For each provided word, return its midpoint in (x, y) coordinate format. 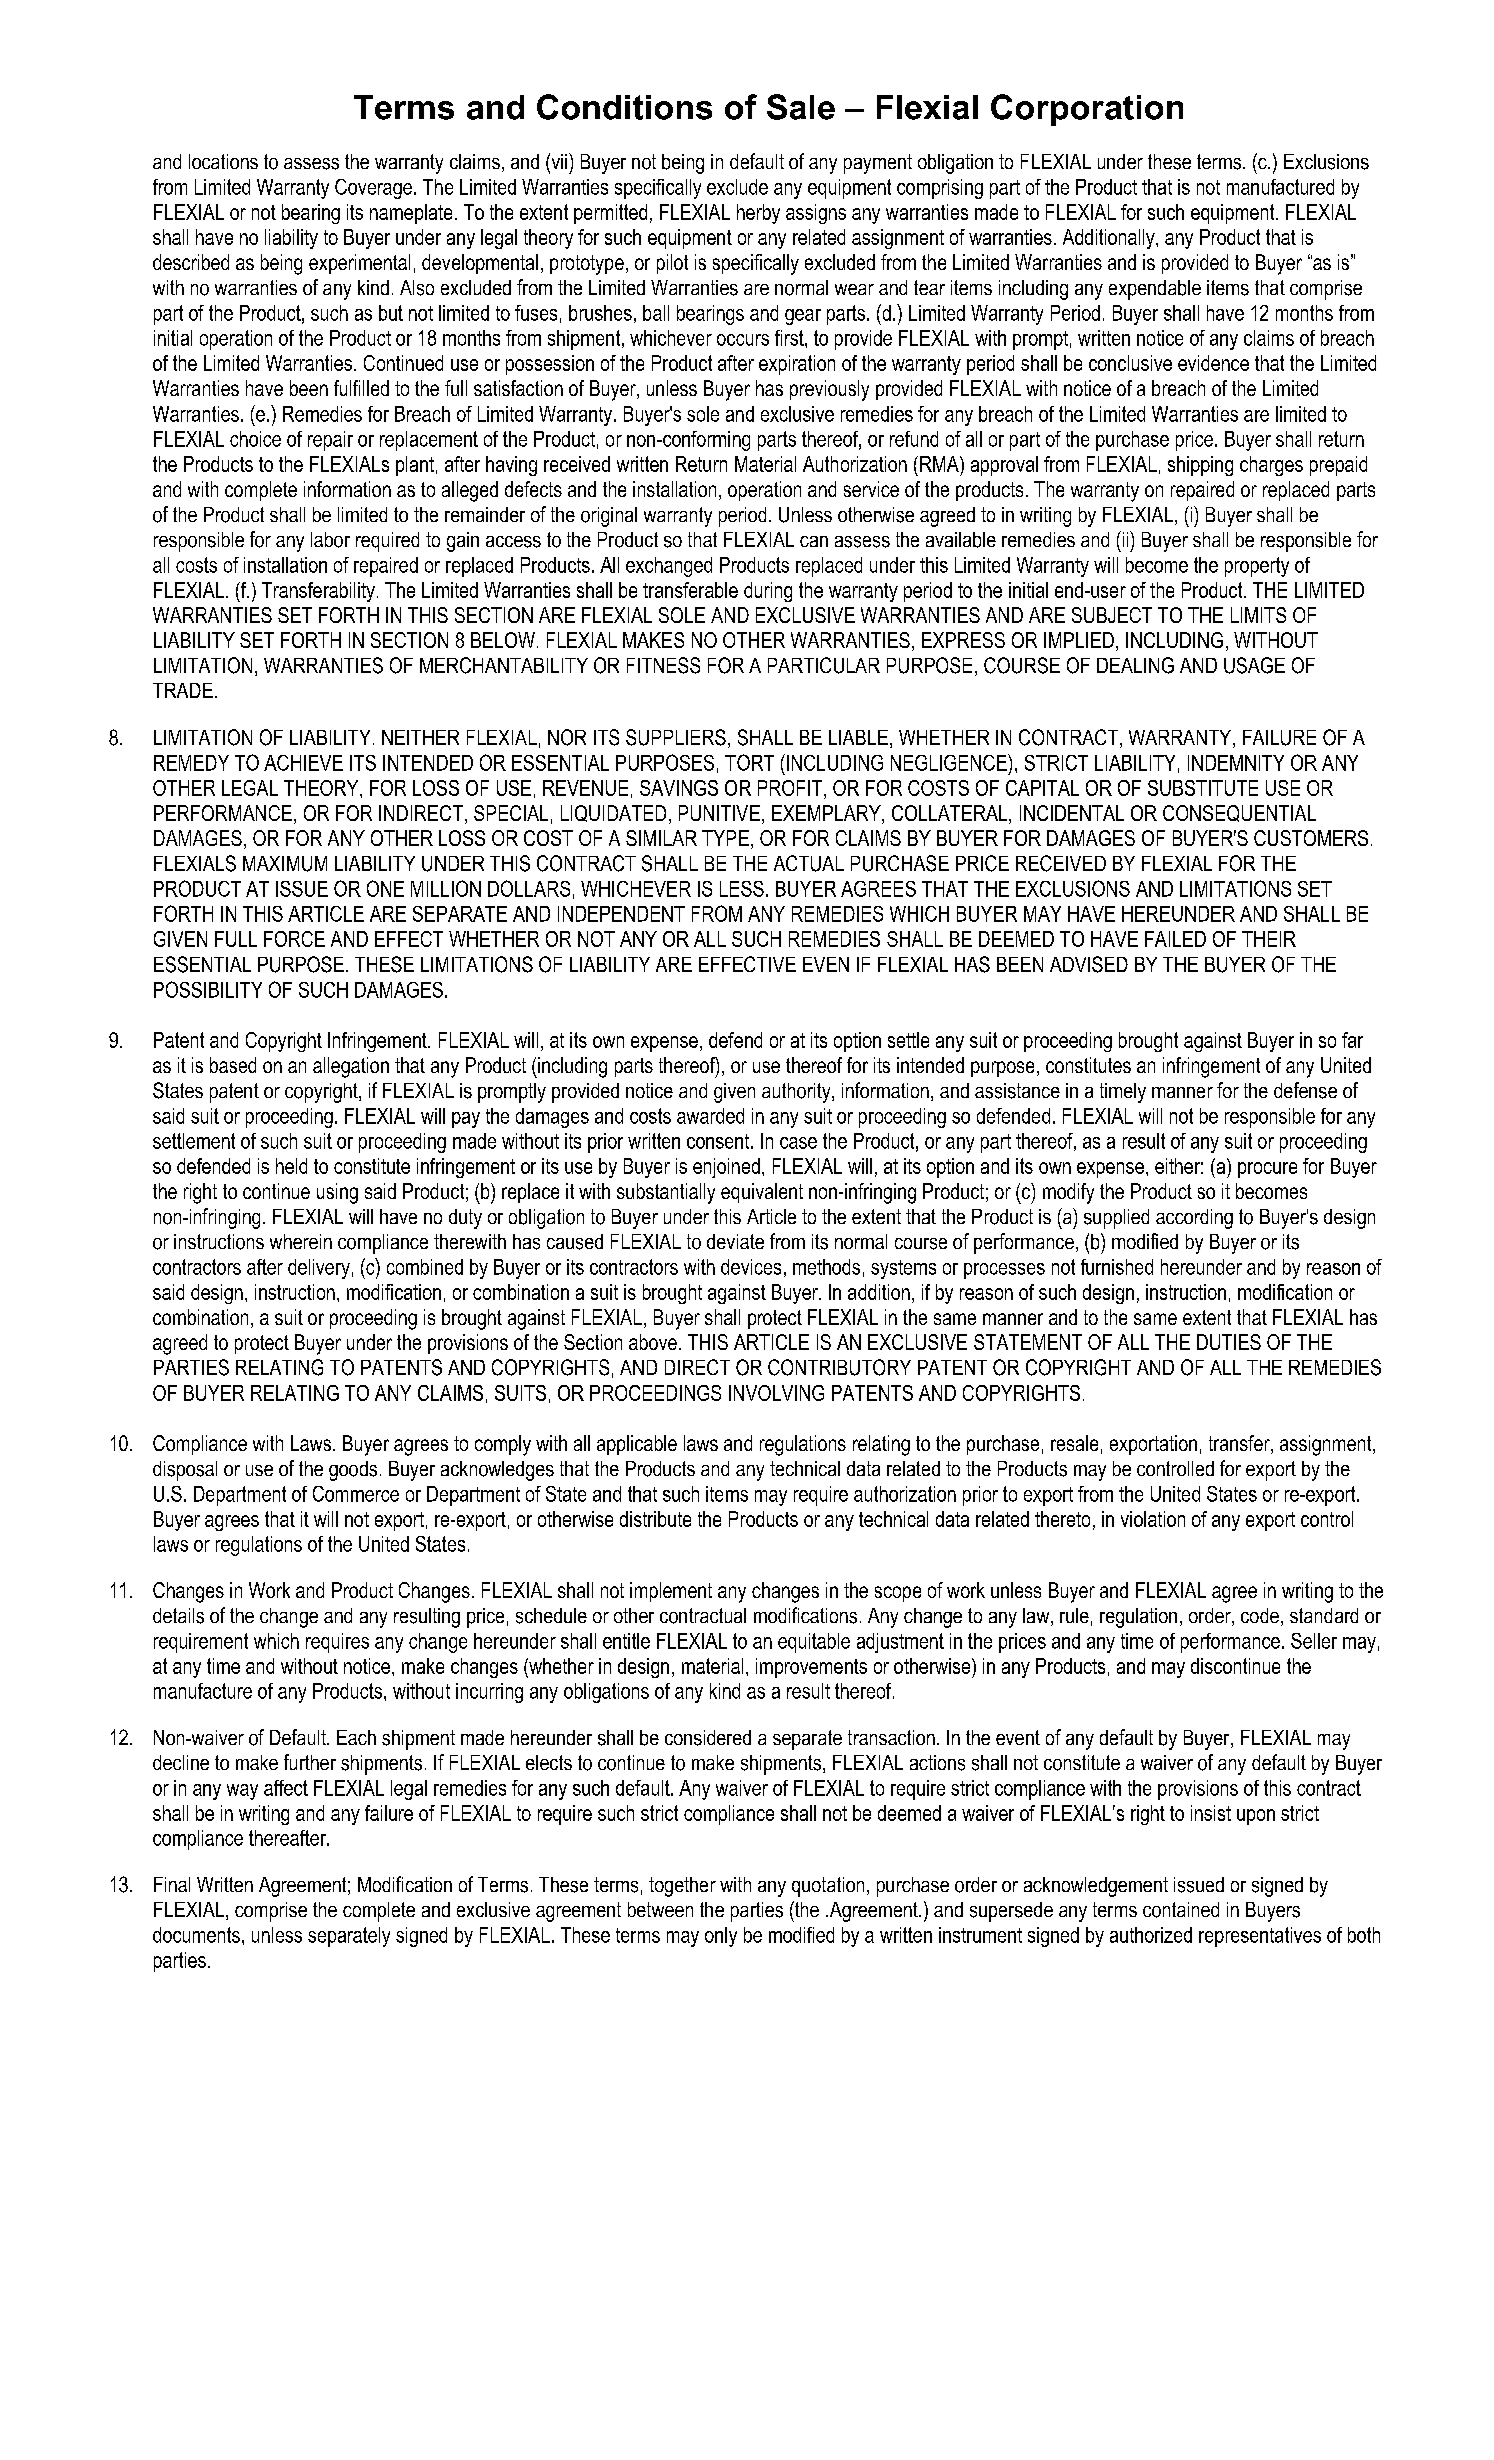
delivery (319, 1269)
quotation (828, 1887)
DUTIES (1229, 1342)
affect (286, 1788)
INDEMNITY (1236, 763)
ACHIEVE (303, 763)
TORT (749, 762)
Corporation (1087, 110)
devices (751, 1267)
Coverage (373, 189)
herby (758, 214)
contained (1181, 1910)
